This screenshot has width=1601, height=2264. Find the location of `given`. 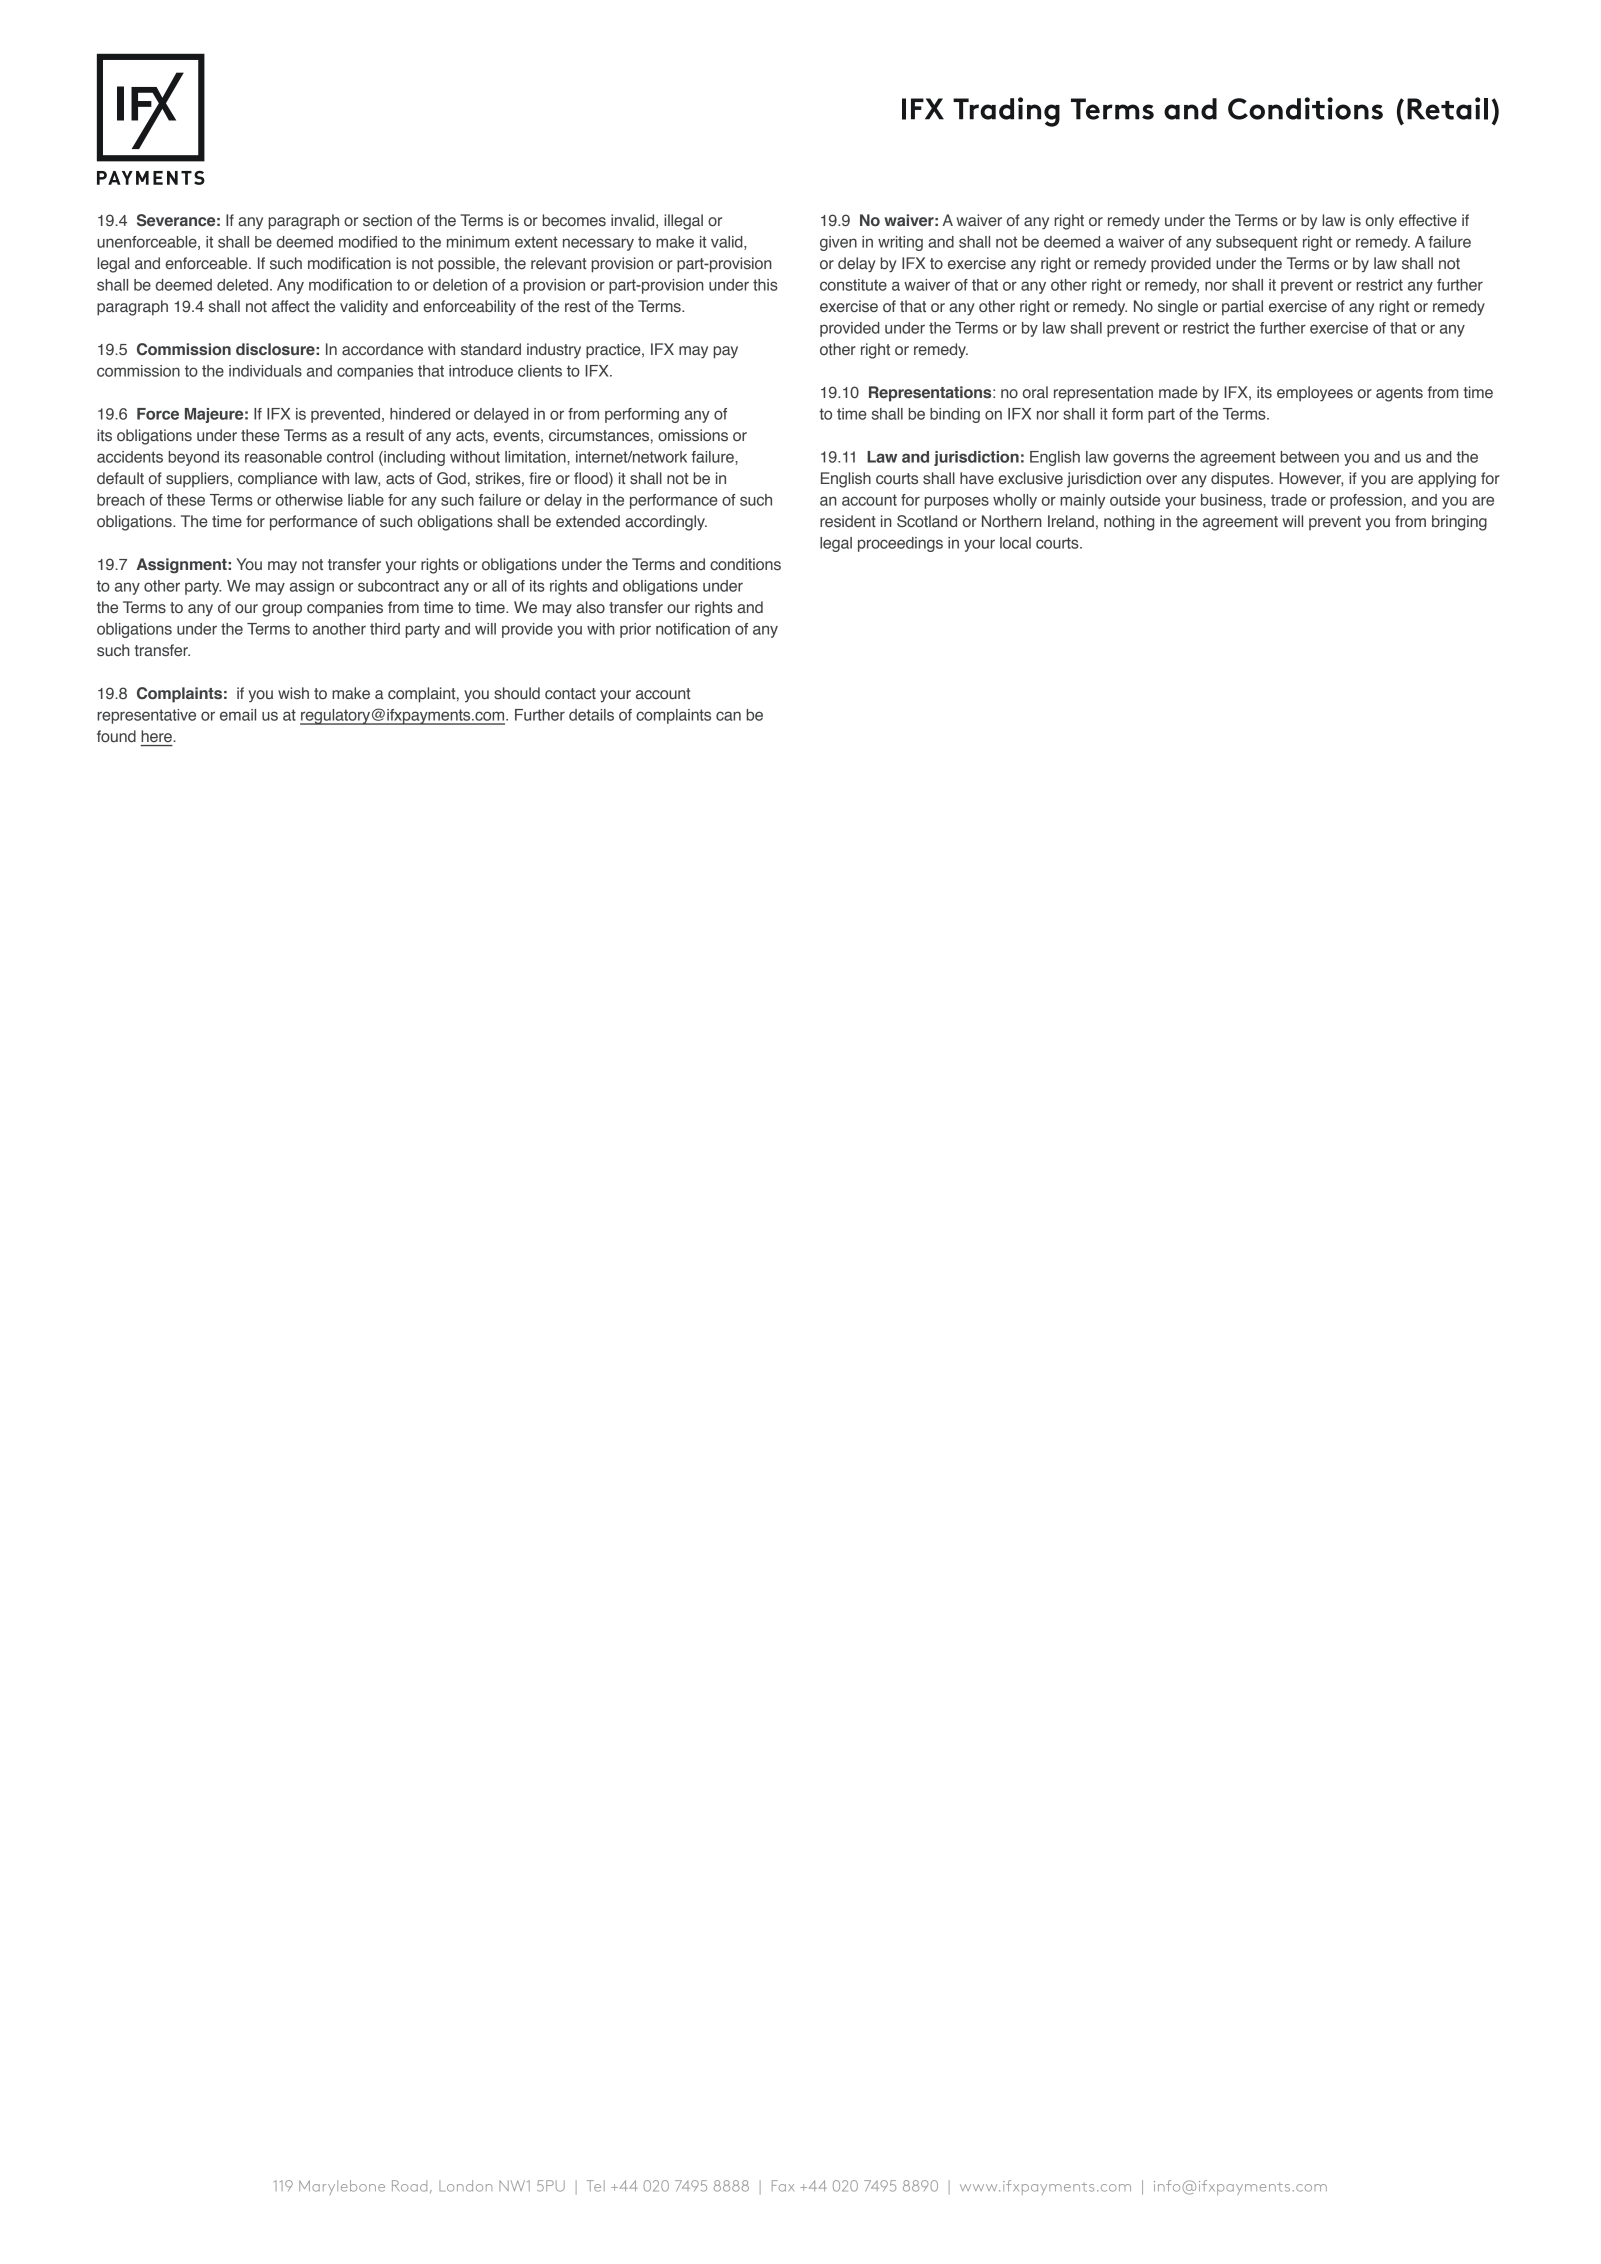

given is located at coordinates (838, 243).
